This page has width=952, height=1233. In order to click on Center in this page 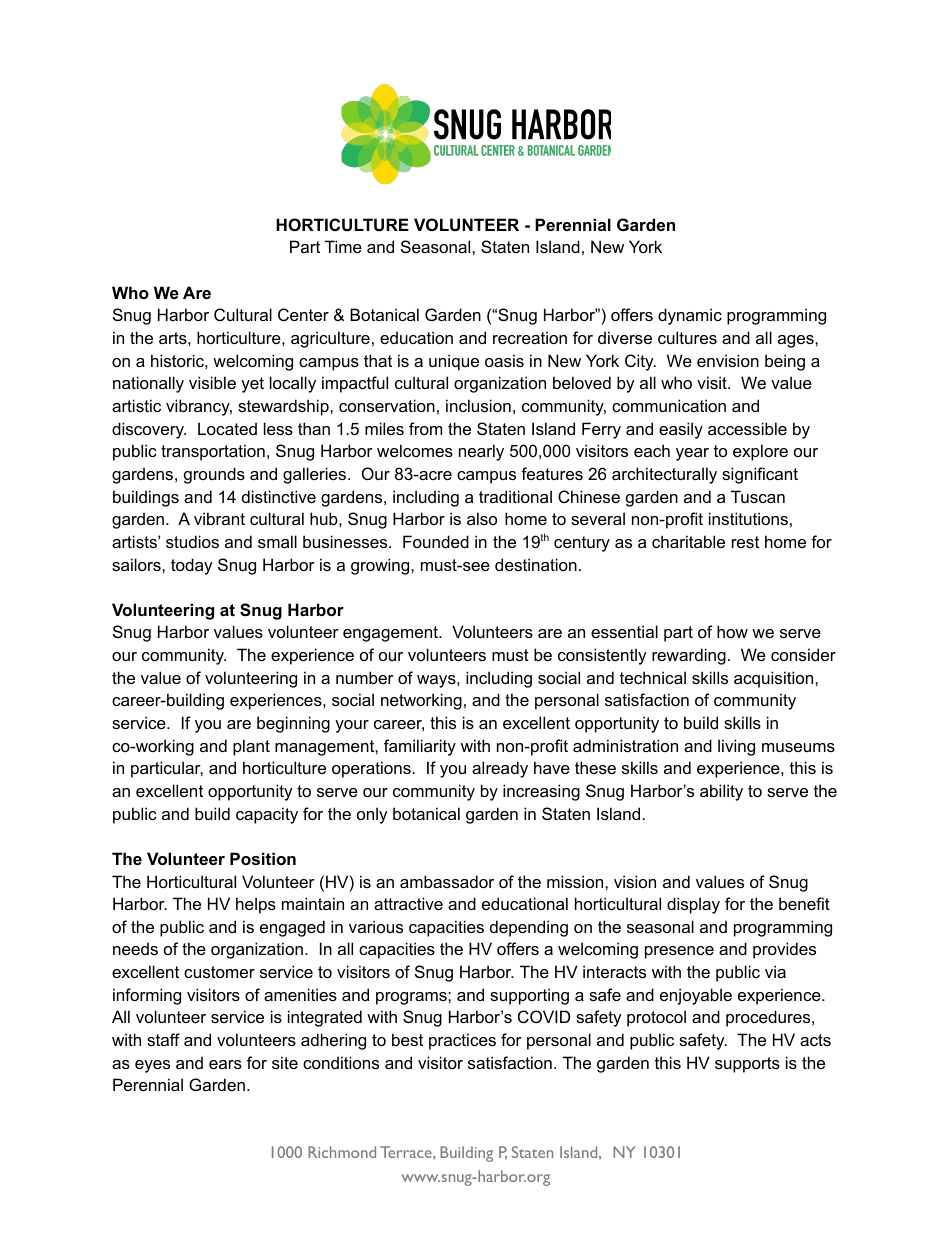, I will do `click(303, 314)`.
